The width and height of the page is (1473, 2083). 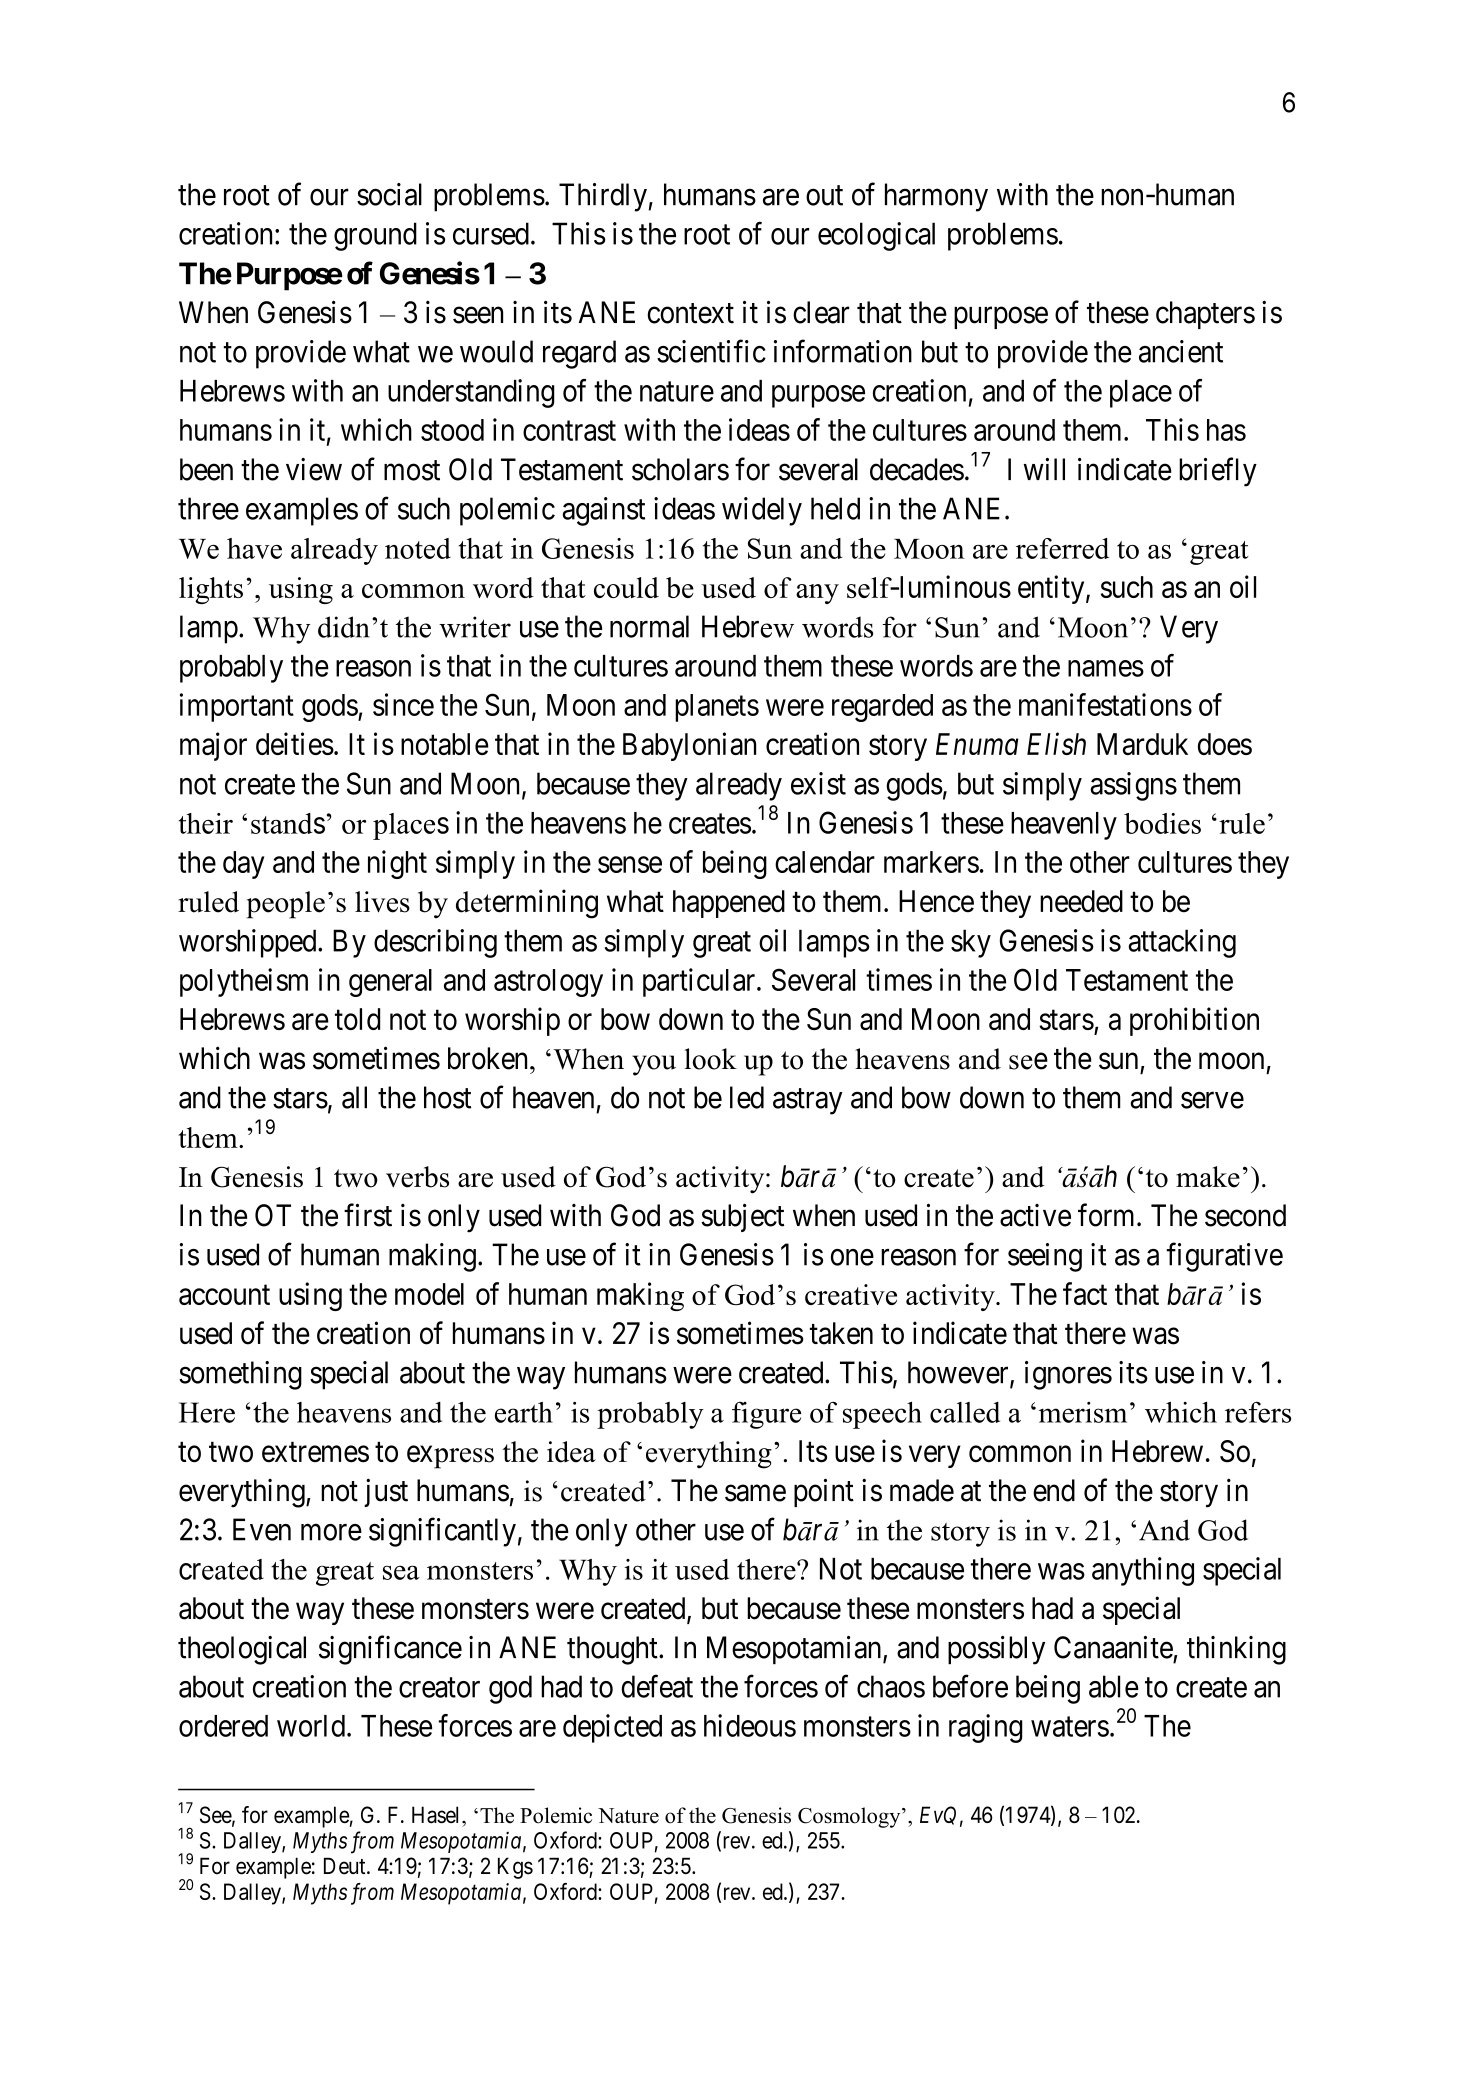 What do you see at coordinates (1133, 786) in the page?
I see `assigns` at bounding box center [1133, 786].
